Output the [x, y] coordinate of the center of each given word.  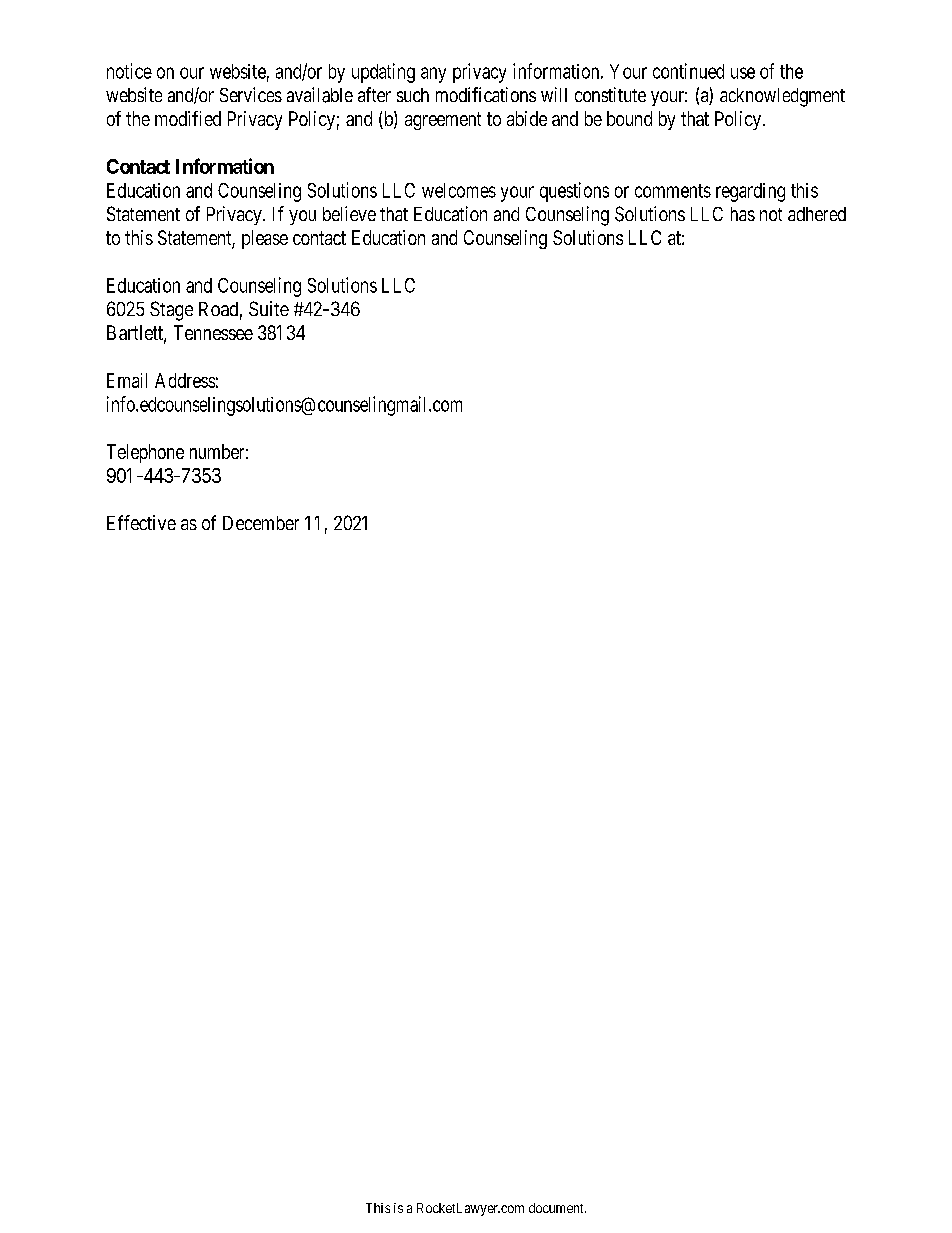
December [261, 523]
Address [185, 380]
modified [188, 118]
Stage [171, 311]
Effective [141, 522]
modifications [486, 94]
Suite [269, 308]
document [557, 1208]
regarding [750, 192]
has [743, 214]
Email [127, 380]
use [743, 73]
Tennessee [213, 332]
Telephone [145, 453]
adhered [817, 214]
